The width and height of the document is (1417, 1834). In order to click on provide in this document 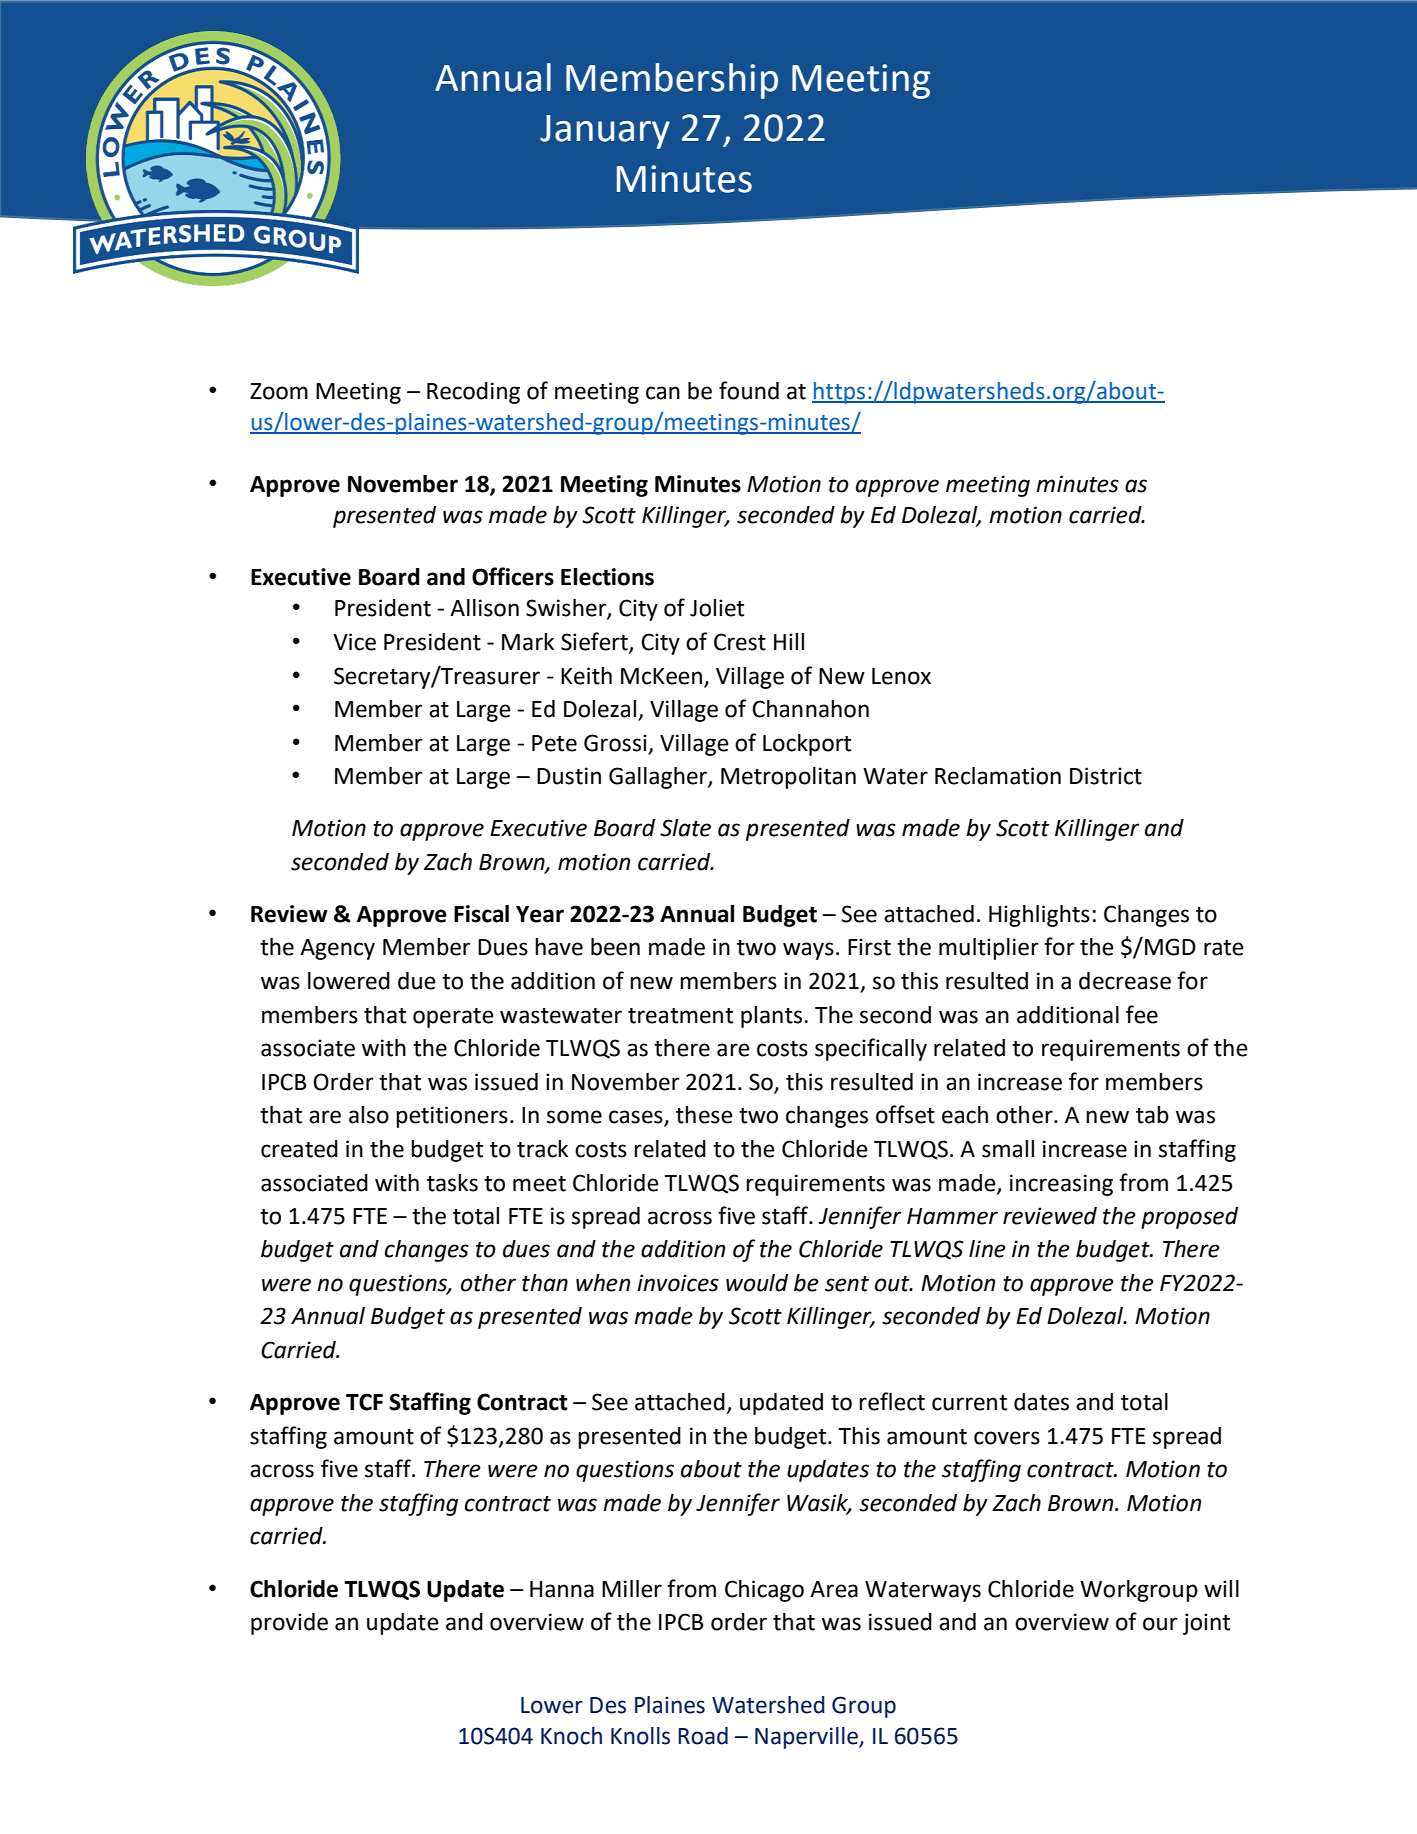, I will do `click(289, 1624)`.
